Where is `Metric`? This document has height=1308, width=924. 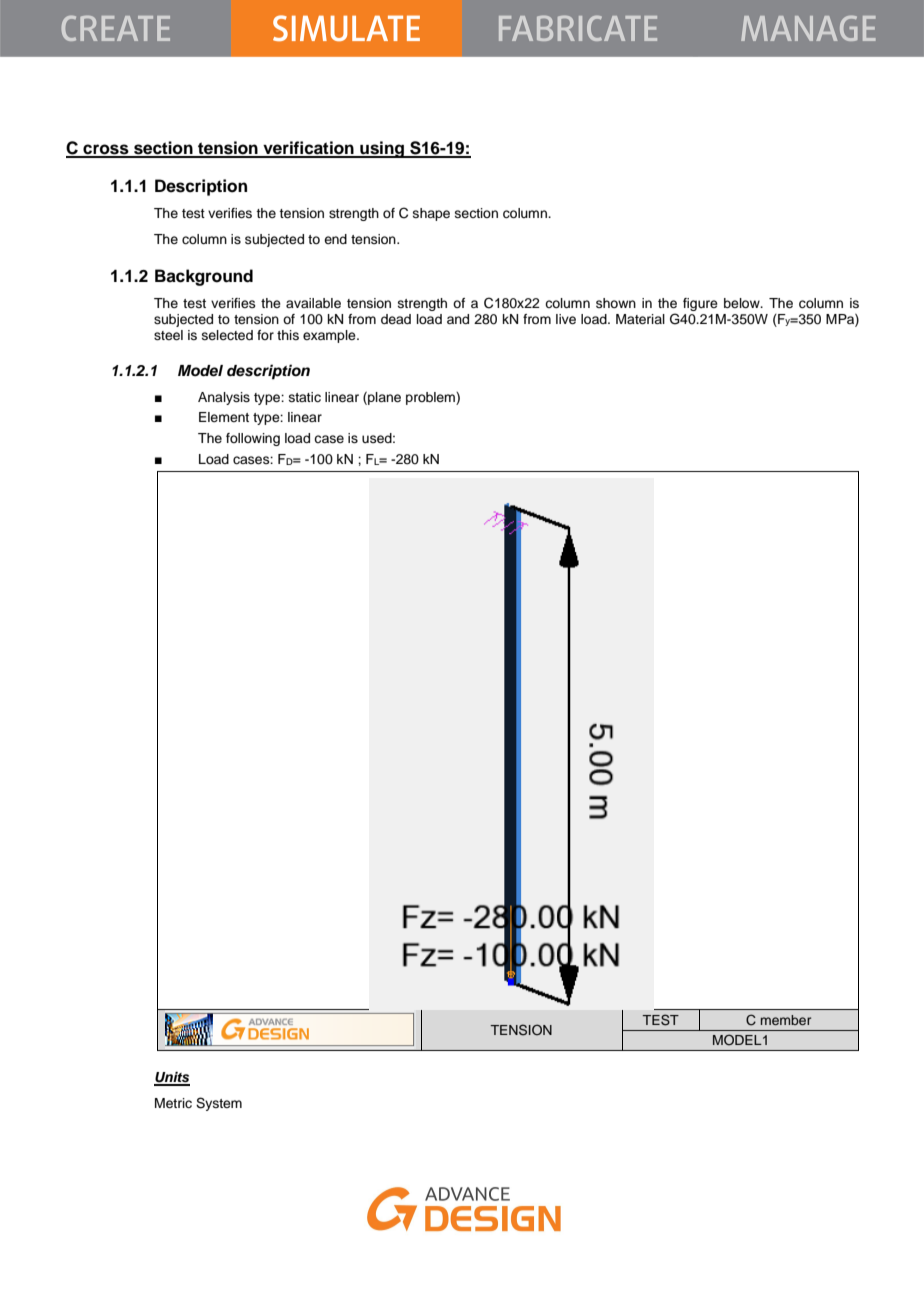 Metric is located at coordinates (173, 1103).
